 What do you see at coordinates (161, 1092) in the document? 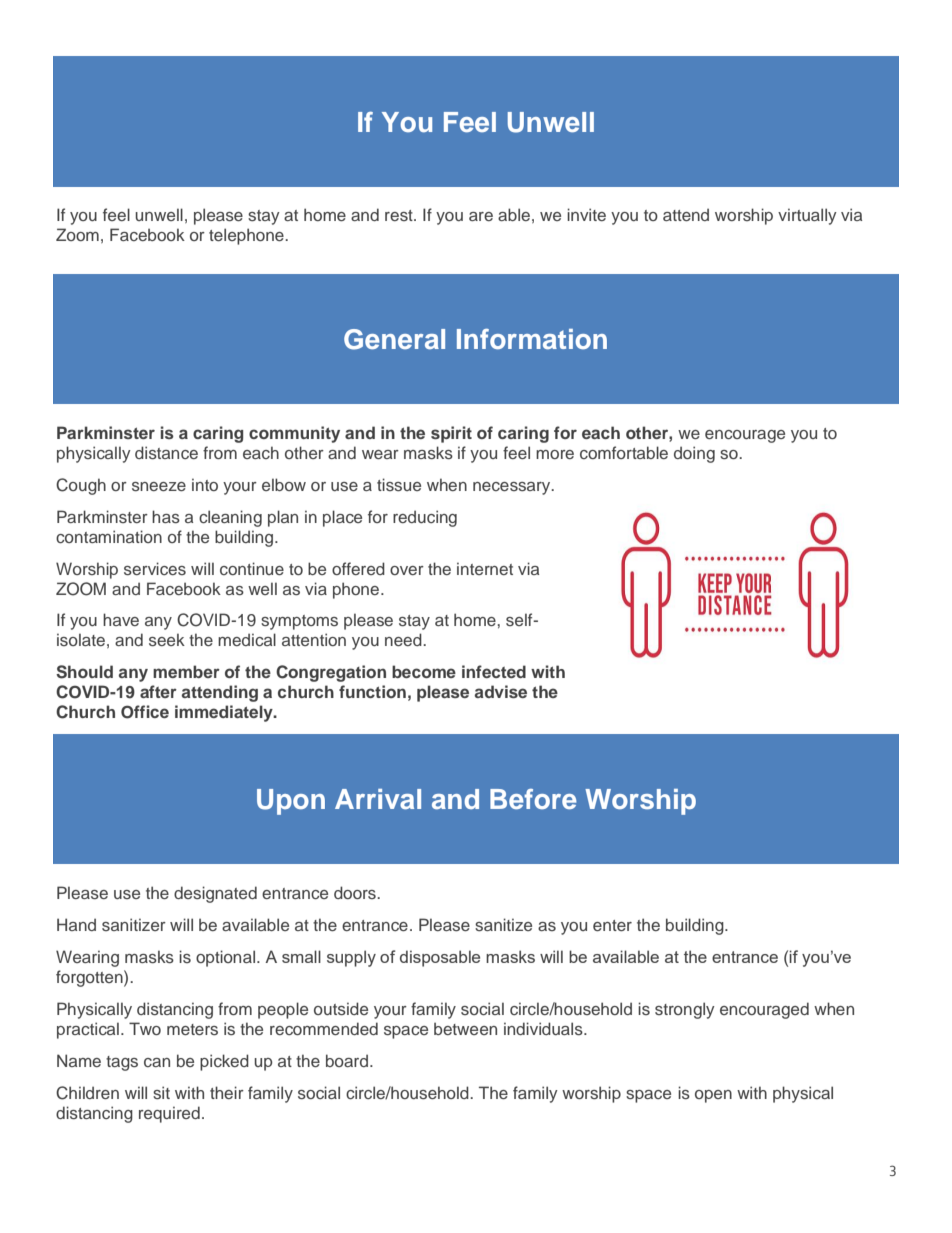
I see `sit` at bounding box center [161, 1092].
